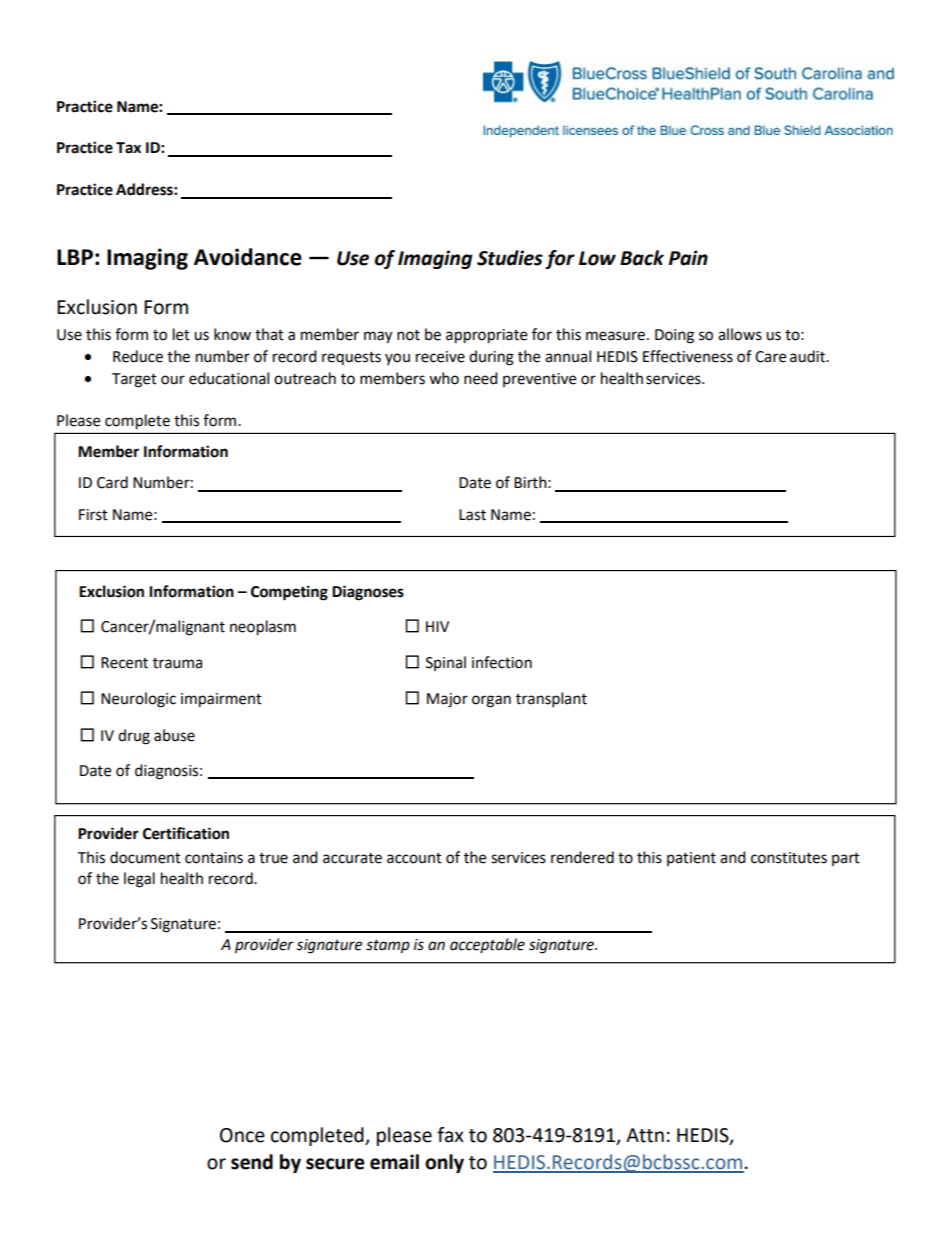 This screenshot has width=952, height=1233. I want to click on Care, so click(770, 357).
